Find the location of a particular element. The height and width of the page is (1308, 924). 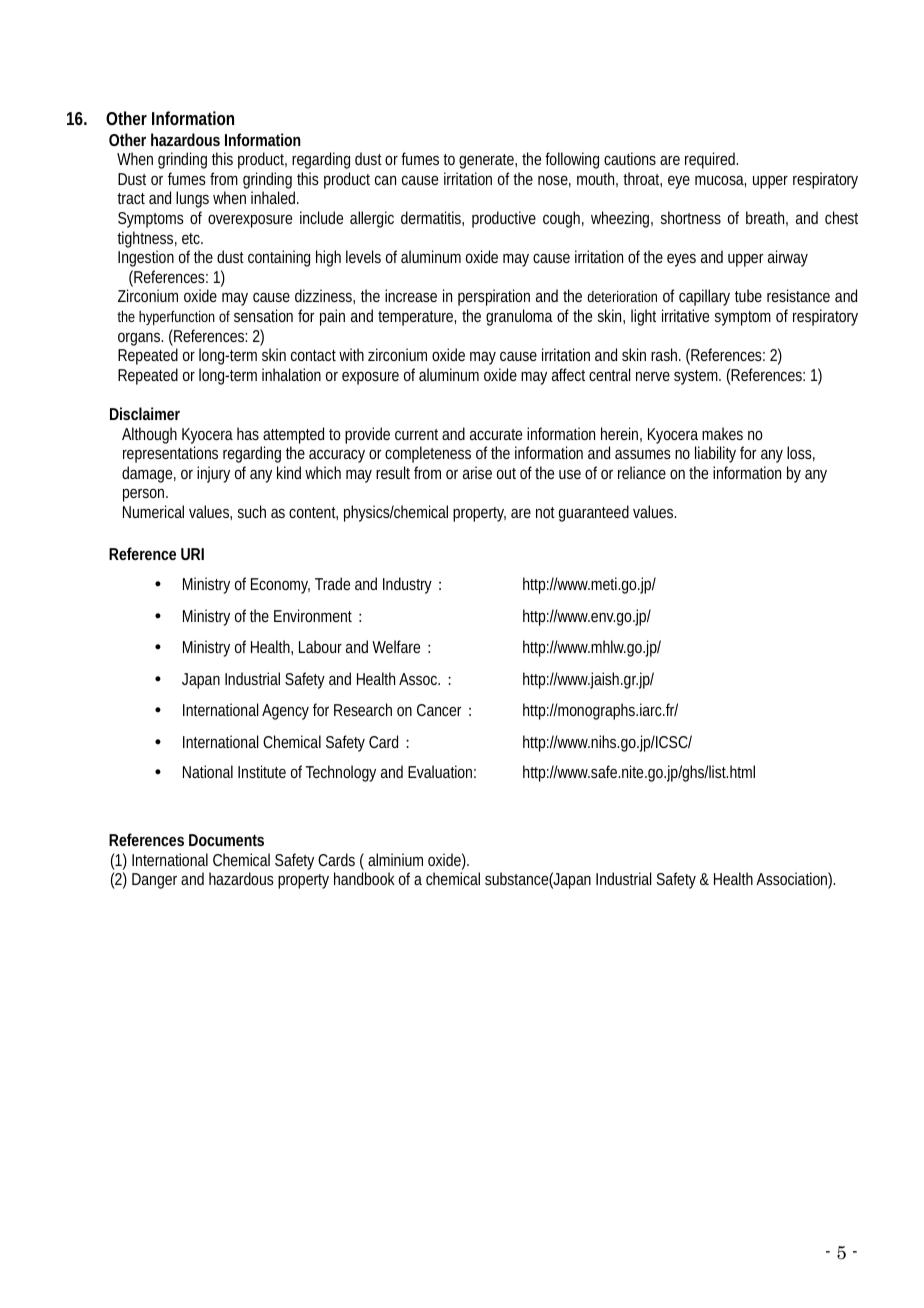

Trade is located at coordinates (332, 583).
